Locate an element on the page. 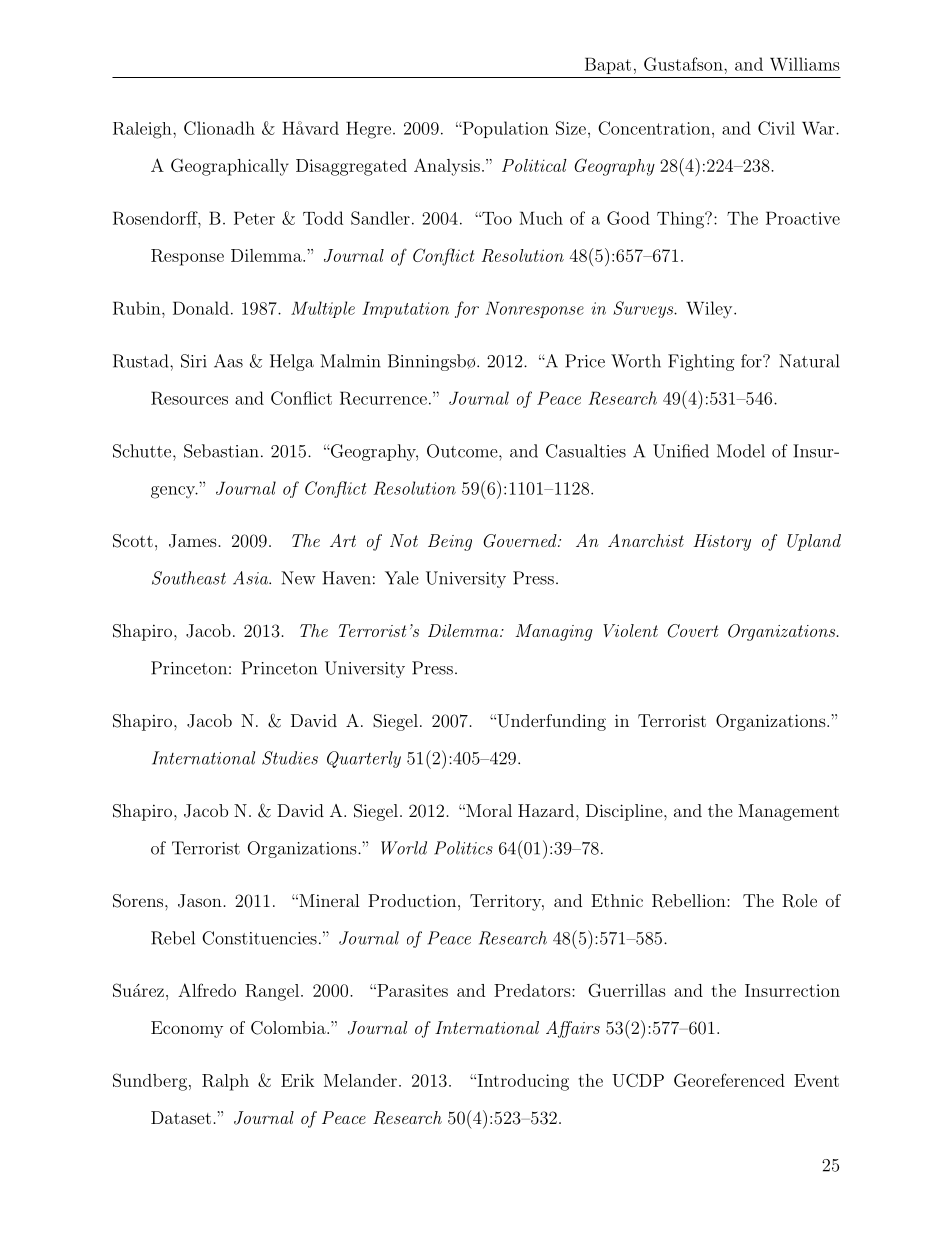 This document has height=1233, width=952. Population is located at coordinates (504, 129).
